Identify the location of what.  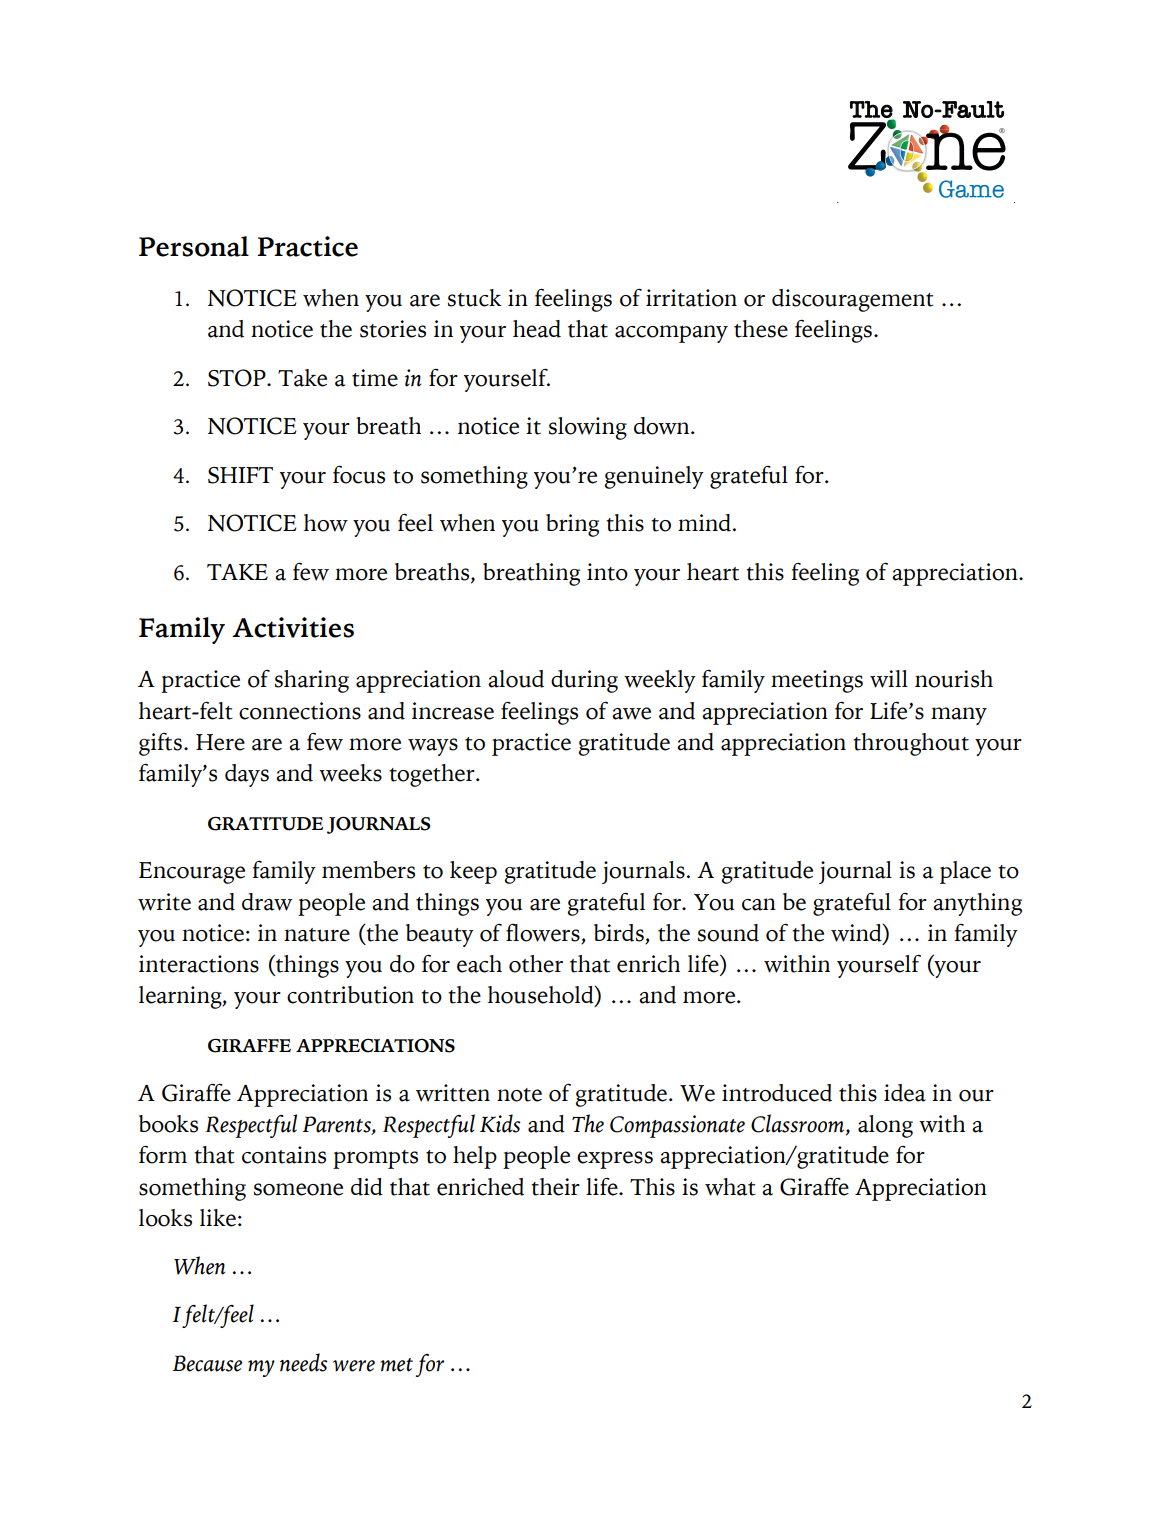
(730, 1187).
